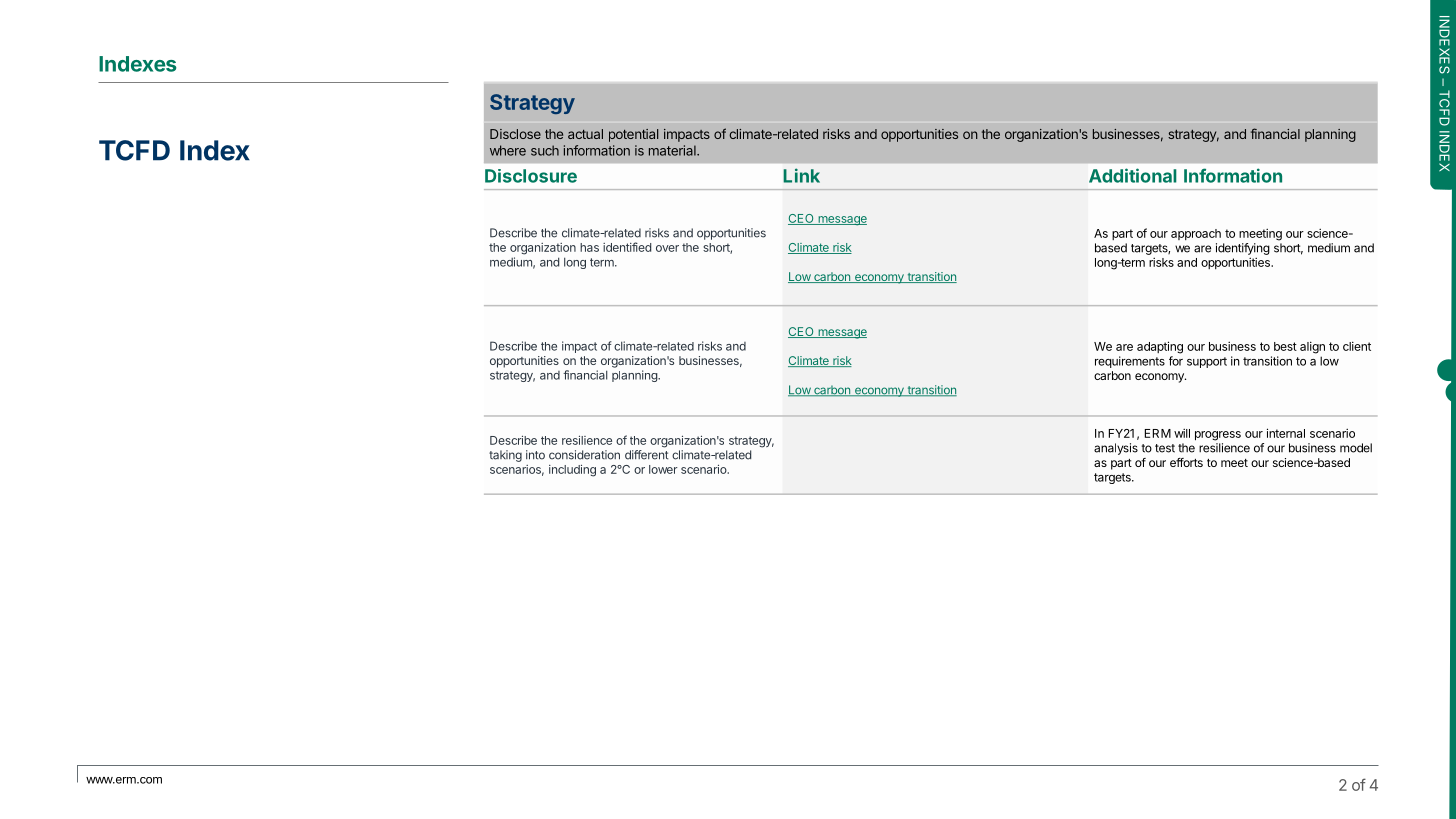 The image size is (1456, 819). What do you see at coordinates (633, 135) in the image?
I see `potential` at bounding box center [633, 135].
